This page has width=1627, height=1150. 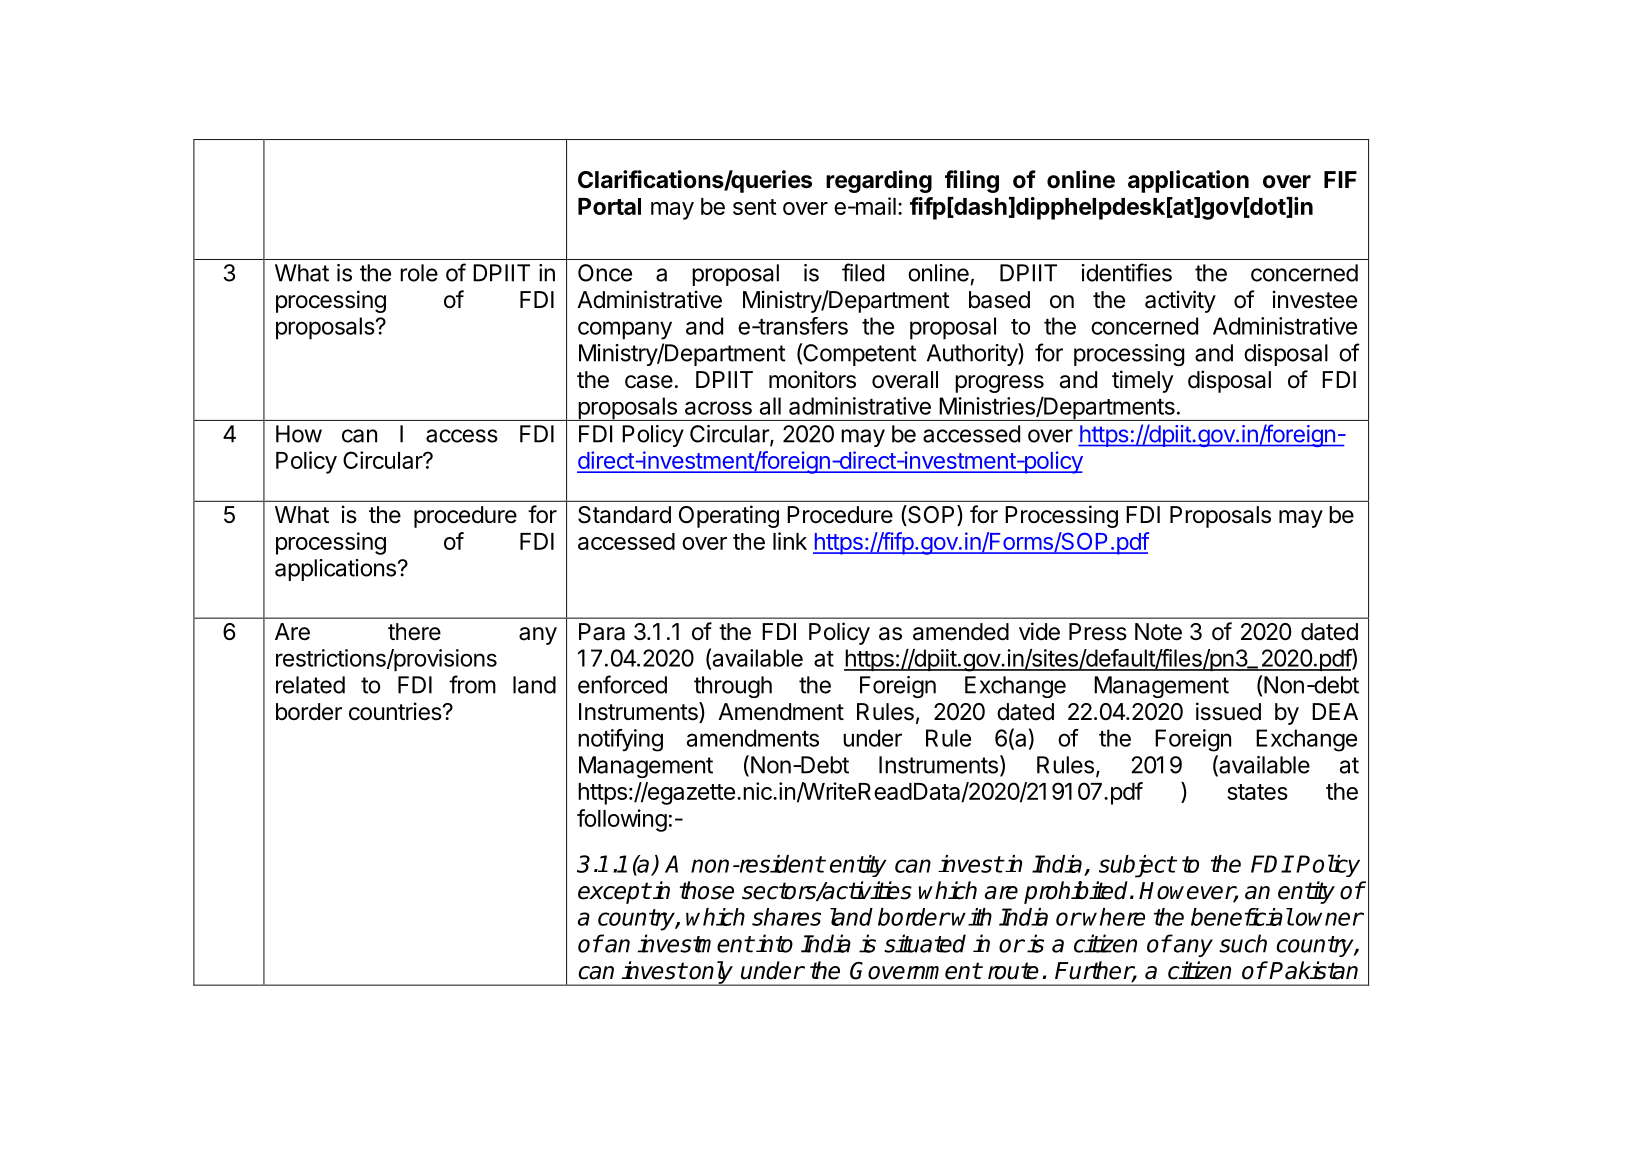 What do you see at coordinates (812, 379) in the page?
I see `monitors` at bounding box center [812, 379].
